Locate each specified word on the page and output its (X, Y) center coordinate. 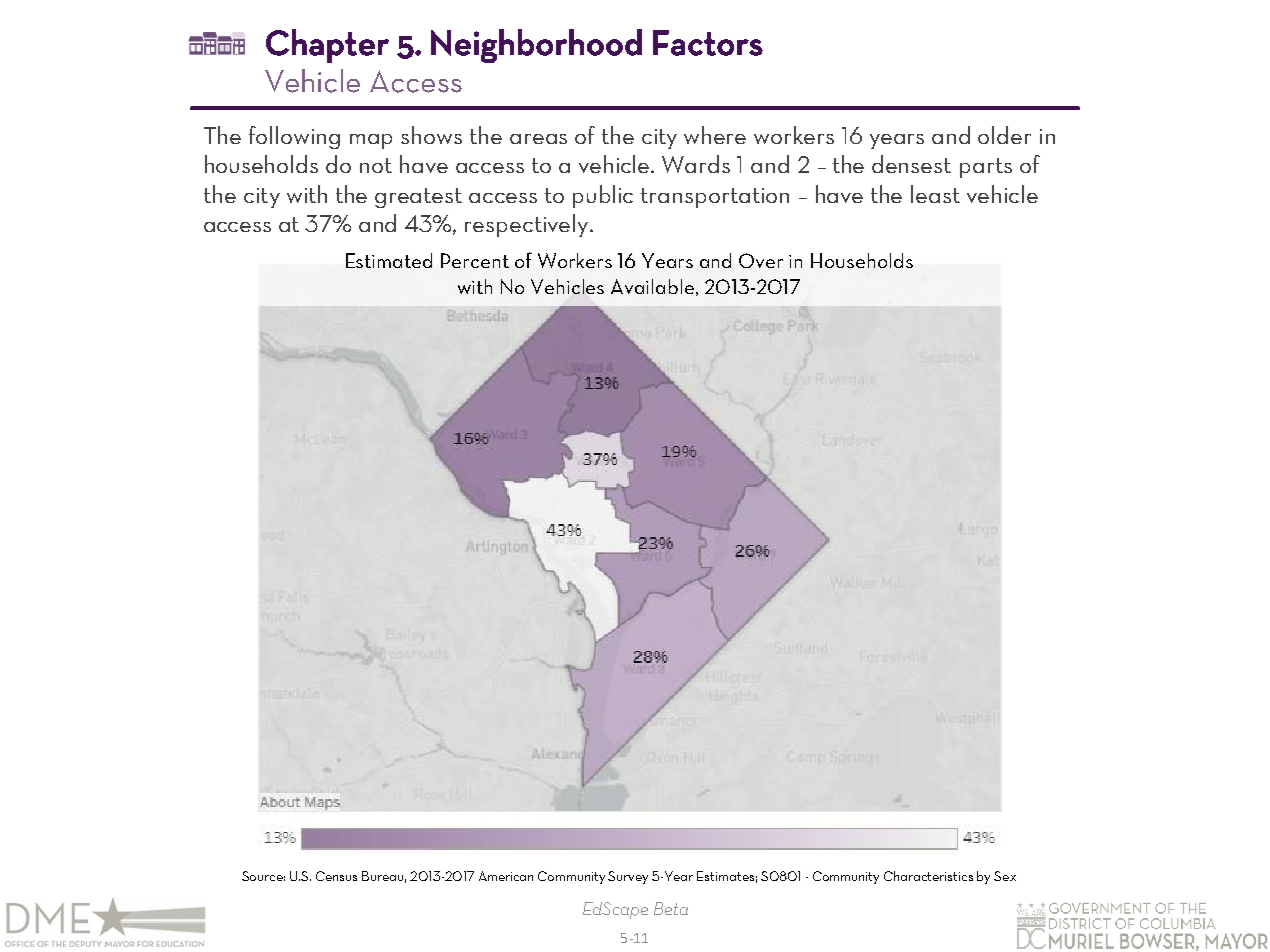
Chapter (327, 46)
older (1004, 135)
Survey (628, 877)
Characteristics (928, 876)
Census (336, 876)
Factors (708, 43)
